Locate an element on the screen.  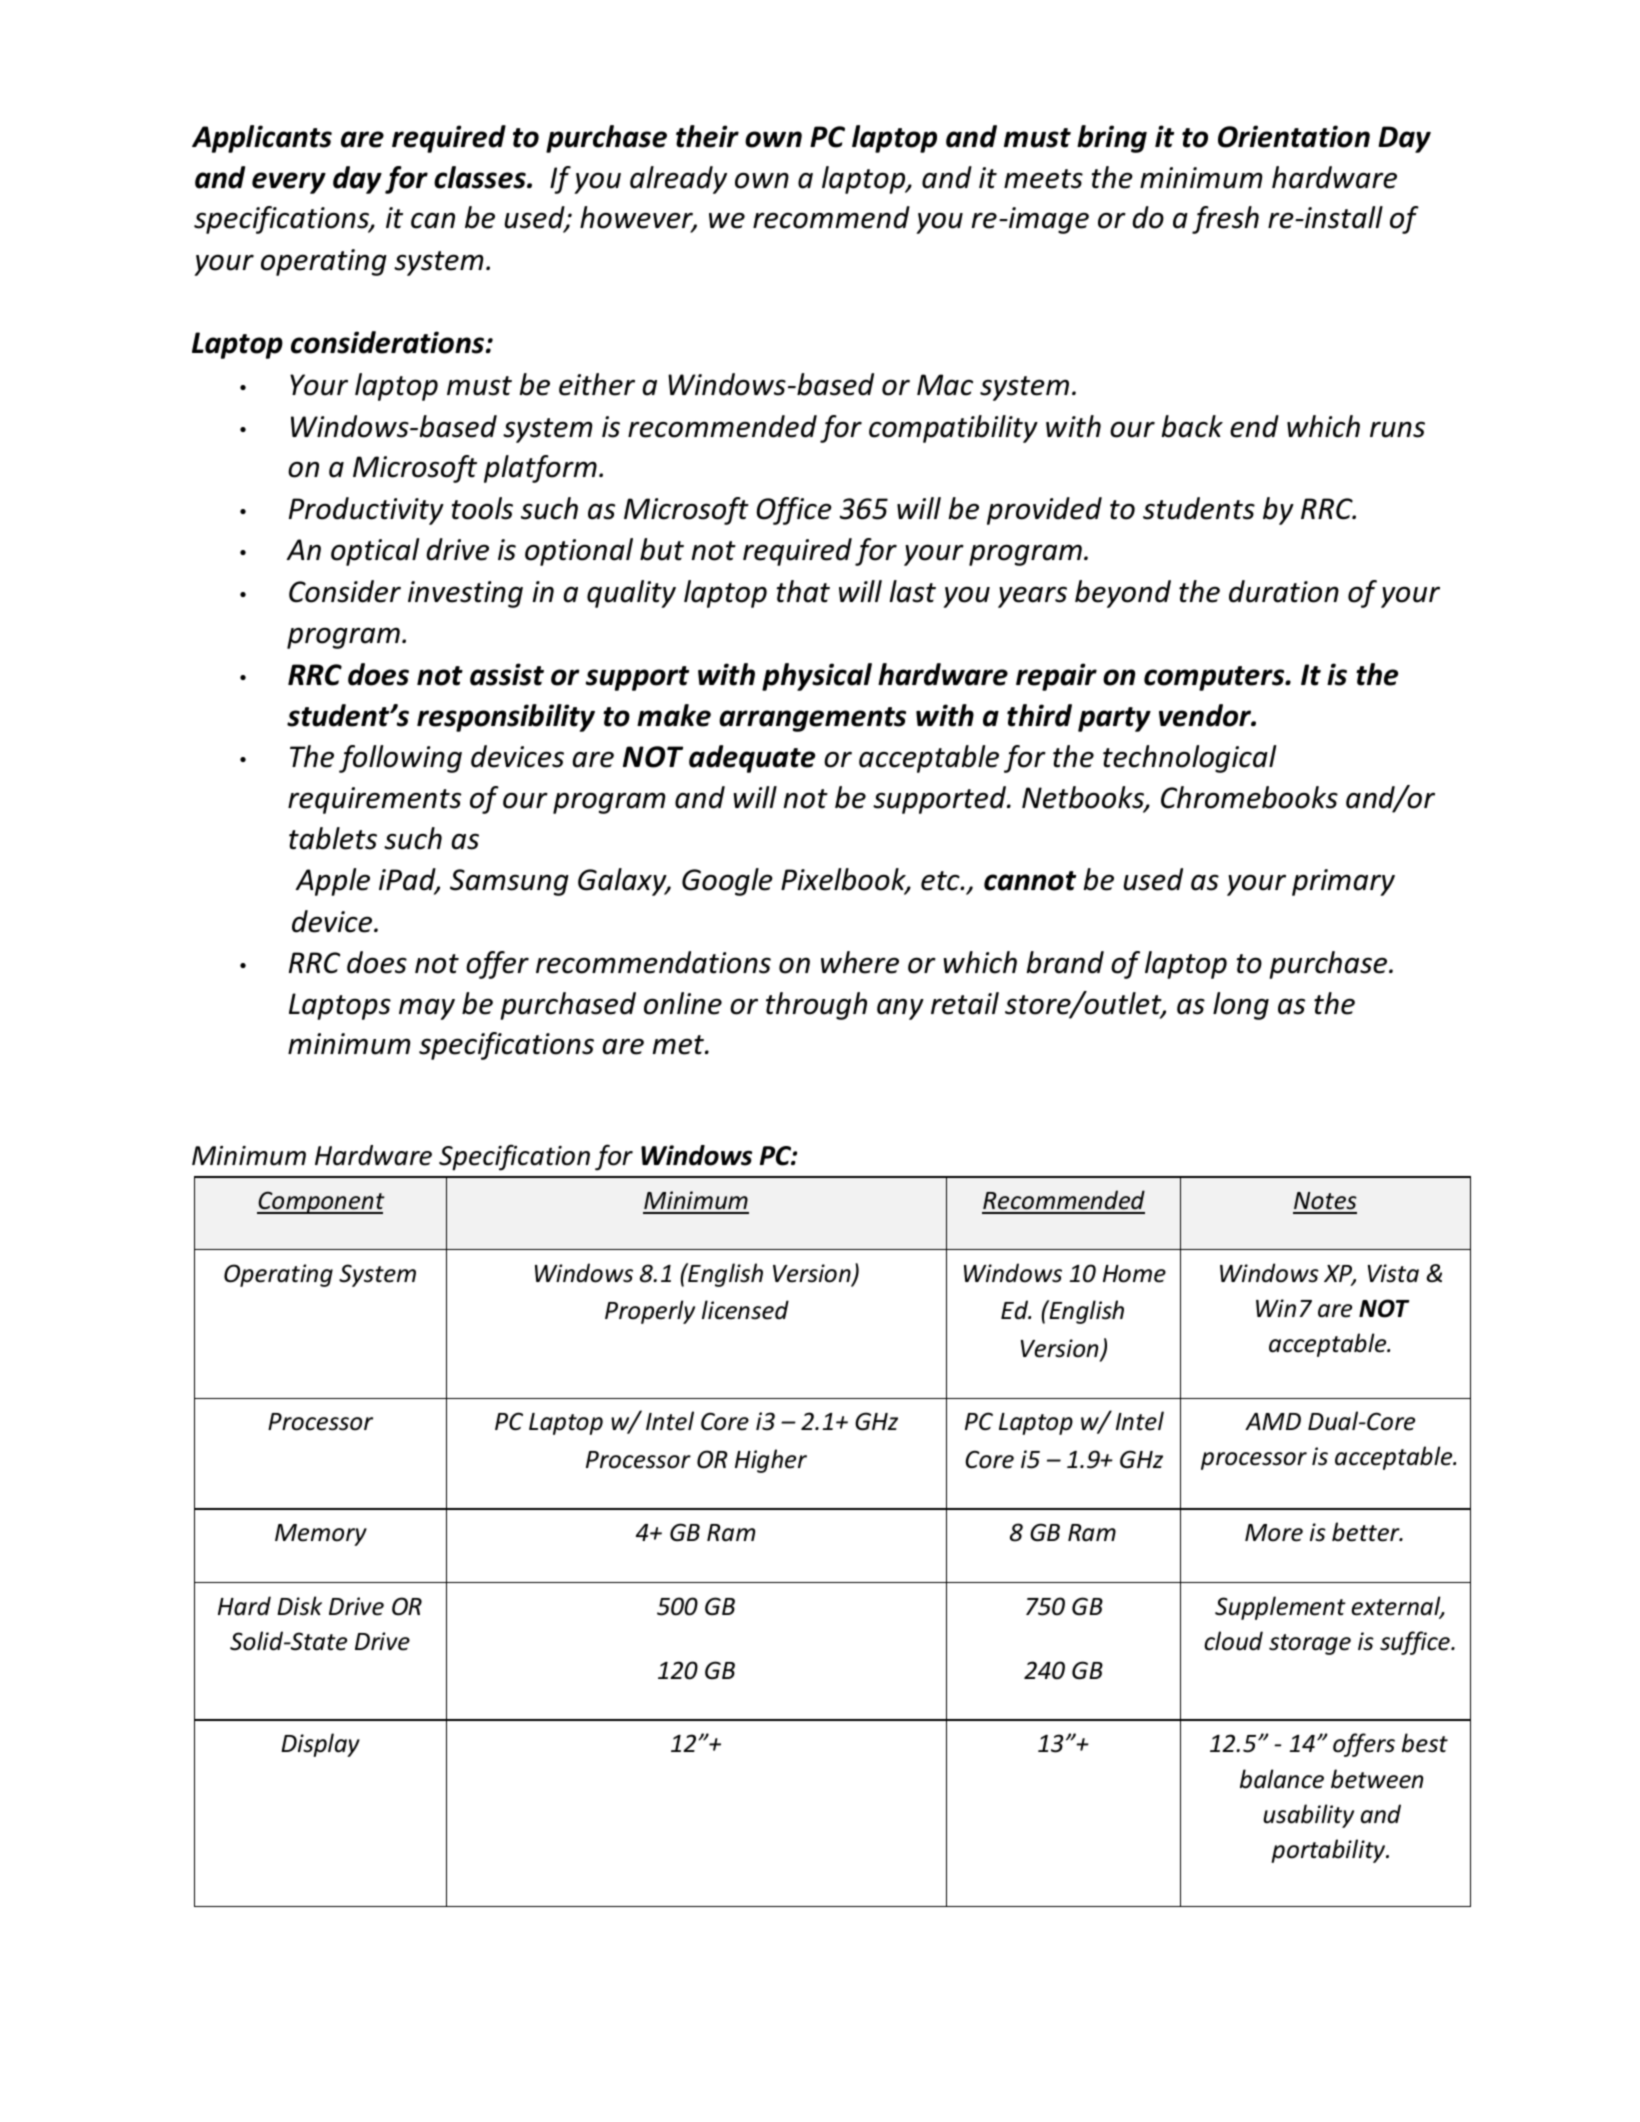
their is located at coordinates (707, 136).
